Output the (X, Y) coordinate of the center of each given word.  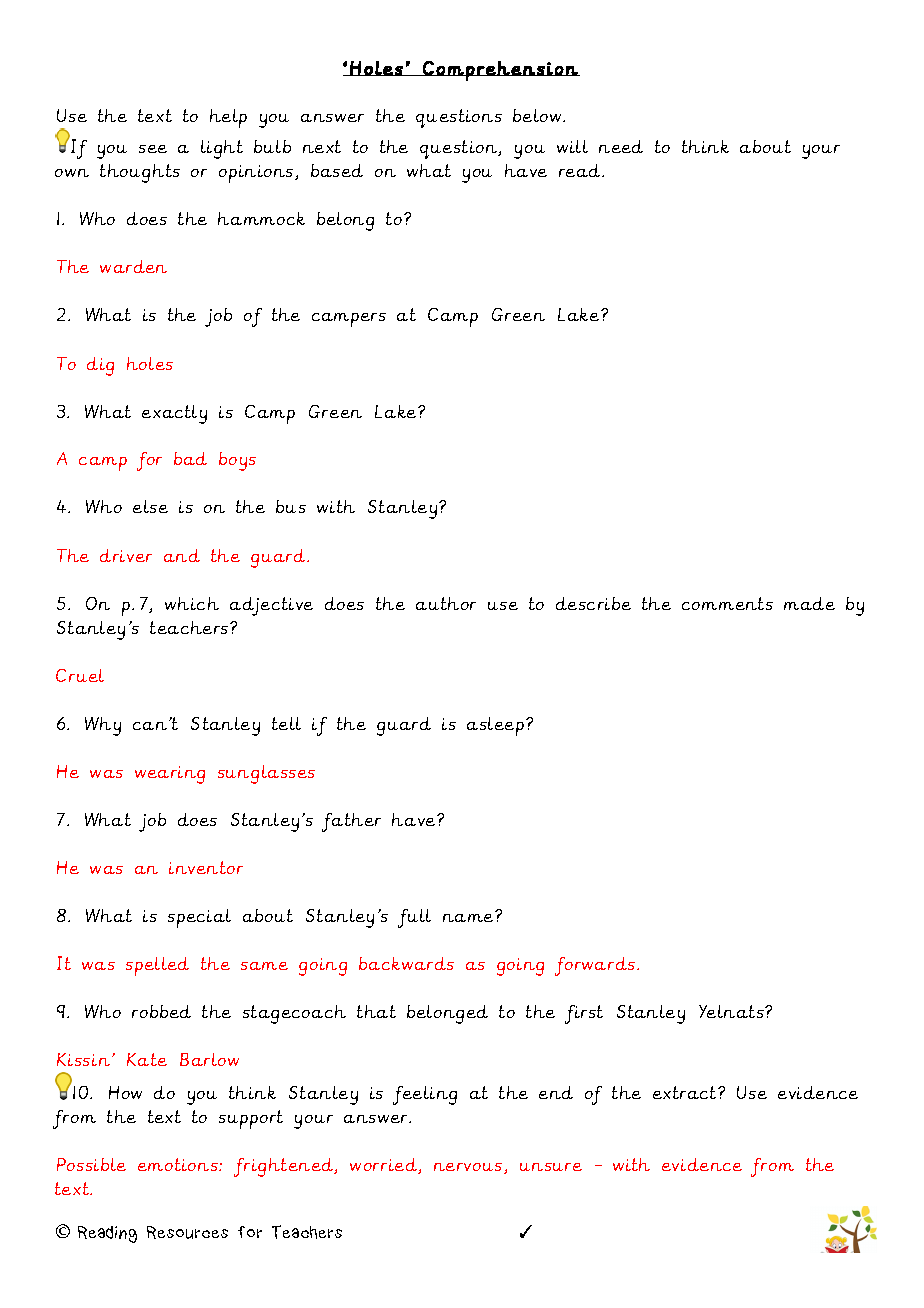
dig (100, 366)
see (153, 149)
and (182, 555)
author (446, 603)
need (621, 146)
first (584, 1014)
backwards (406, 963)
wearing (170, 775)
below (538, 115)
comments (727, 603)
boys (237, 461)
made (809, 603)
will (572, 146)
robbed (161, 1011)
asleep (495, 726)
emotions (179, 1164)
